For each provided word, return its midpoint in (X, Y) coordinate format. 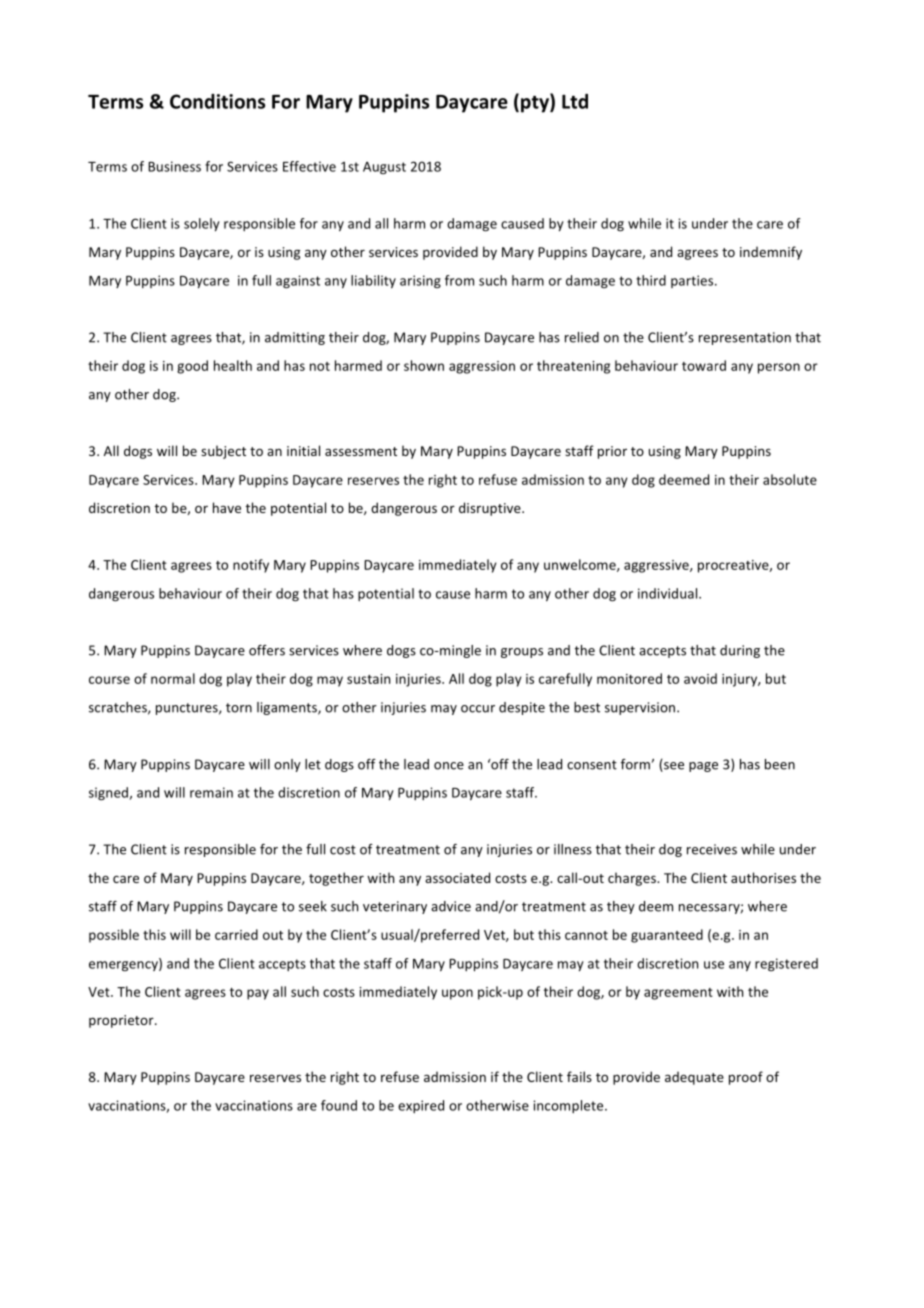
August (384, 168)
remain (211, 792)
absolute (790, 479)
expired (421, 1106)
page (703, 767)
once (449, 766)
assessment (361, 451)
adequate (694, 1078)
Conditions (217, 101)
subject (223, 452)
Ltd (575, 101)
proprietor (122, 1021)
